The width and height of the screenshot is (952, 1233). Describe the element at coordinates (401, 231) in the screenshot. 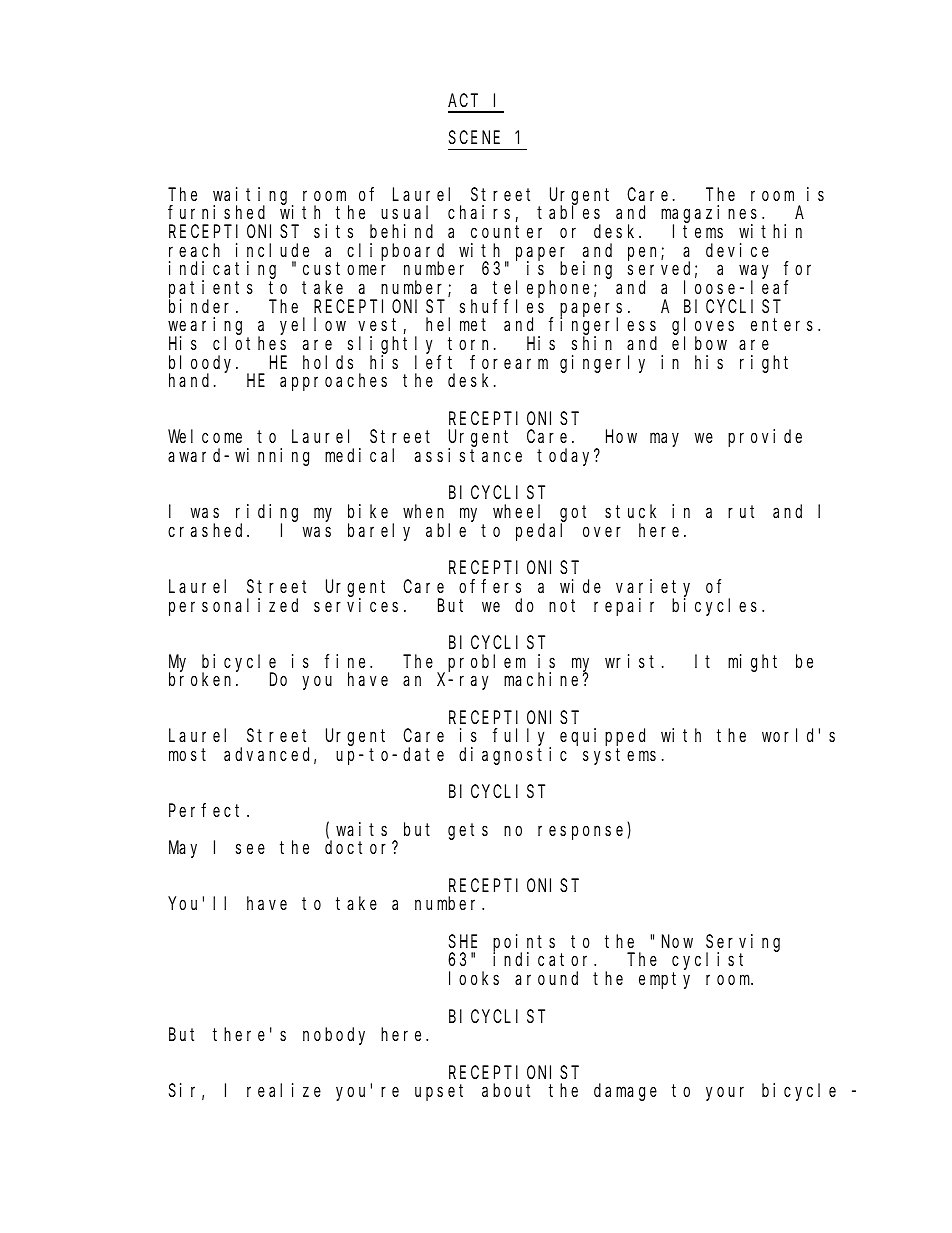

I see `behind` at that location.
